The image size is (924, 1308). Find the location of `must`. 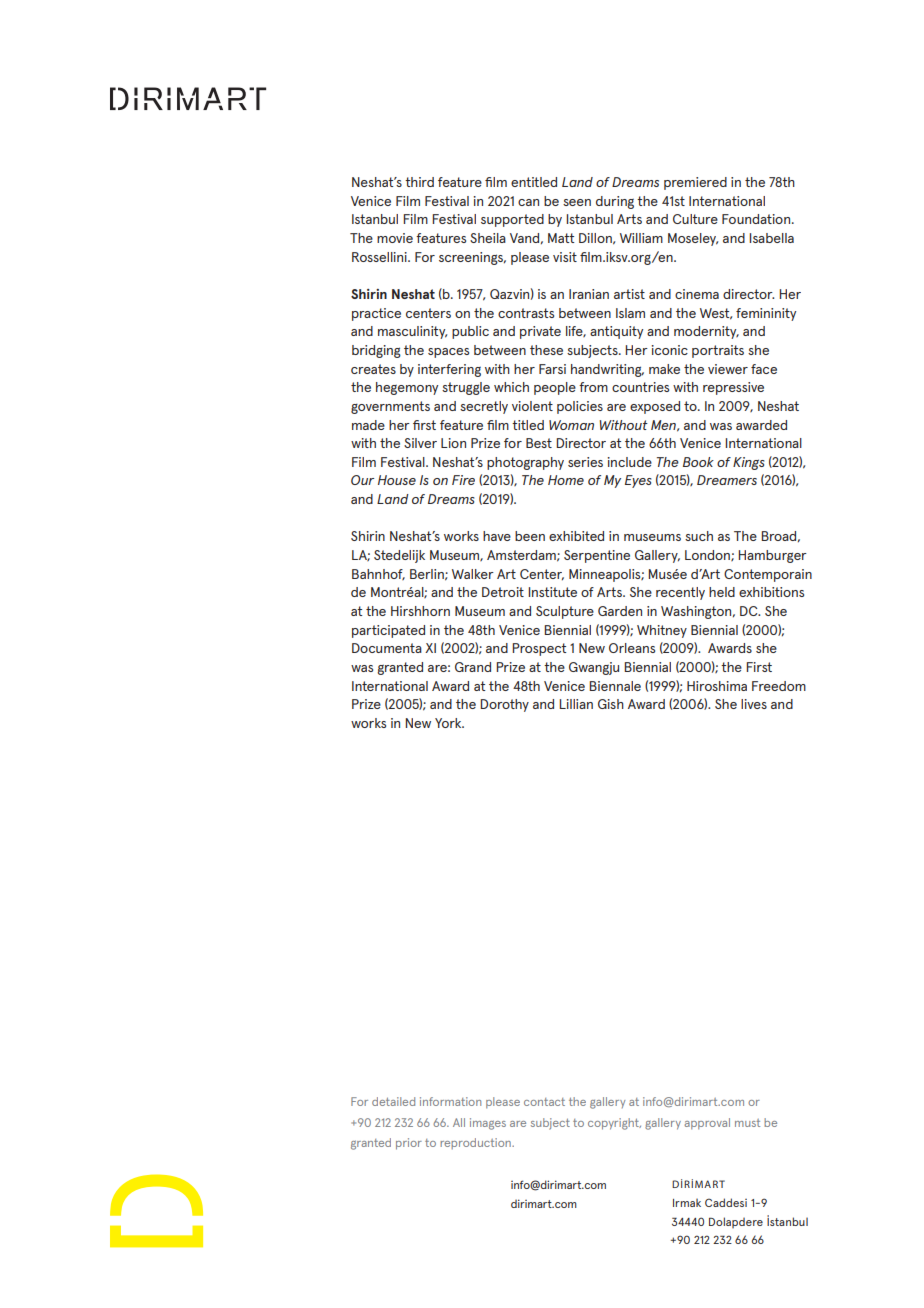

must is located at coordinates (747, 1123).
